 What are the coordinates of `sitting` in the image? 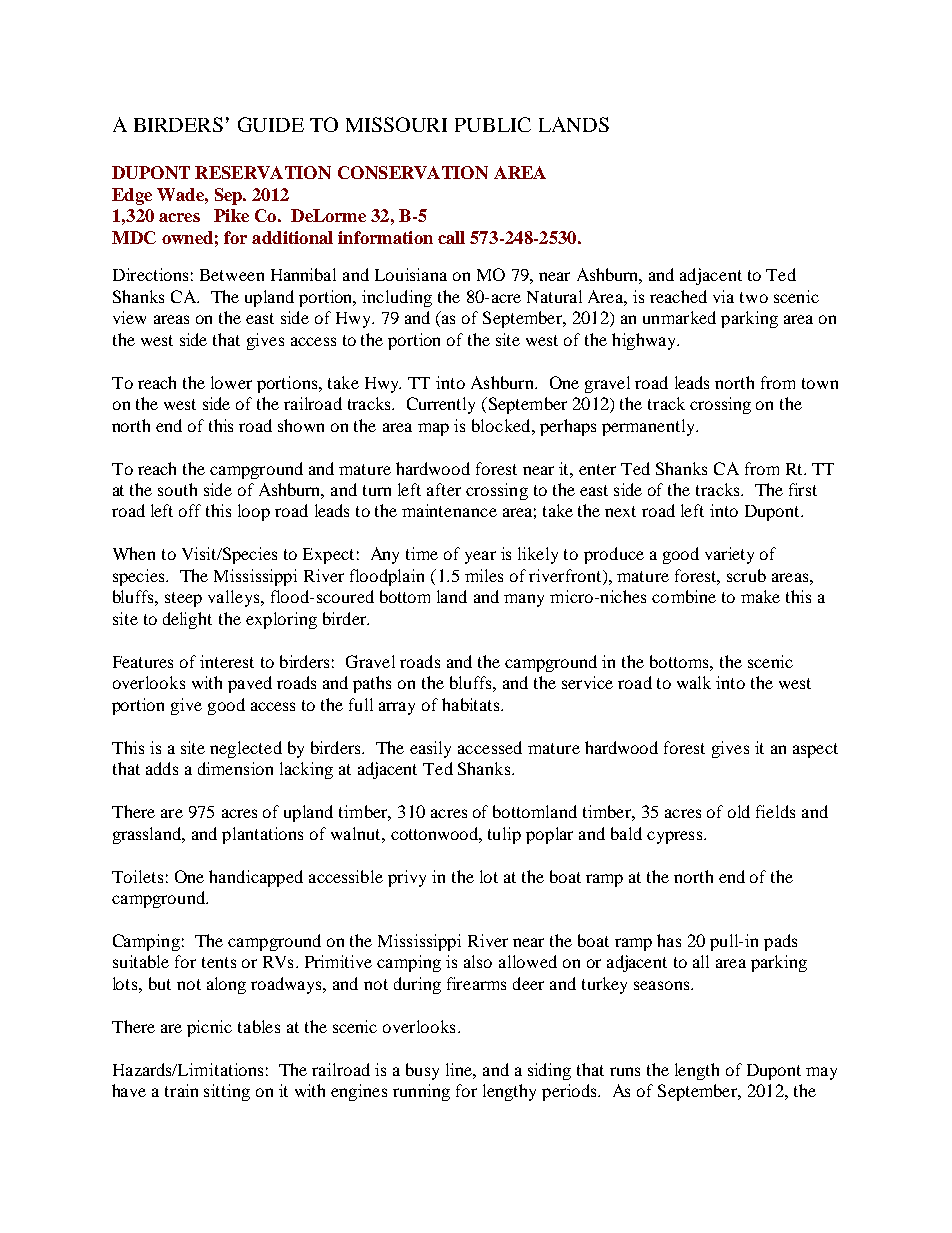 It's located at (227, 1092).
